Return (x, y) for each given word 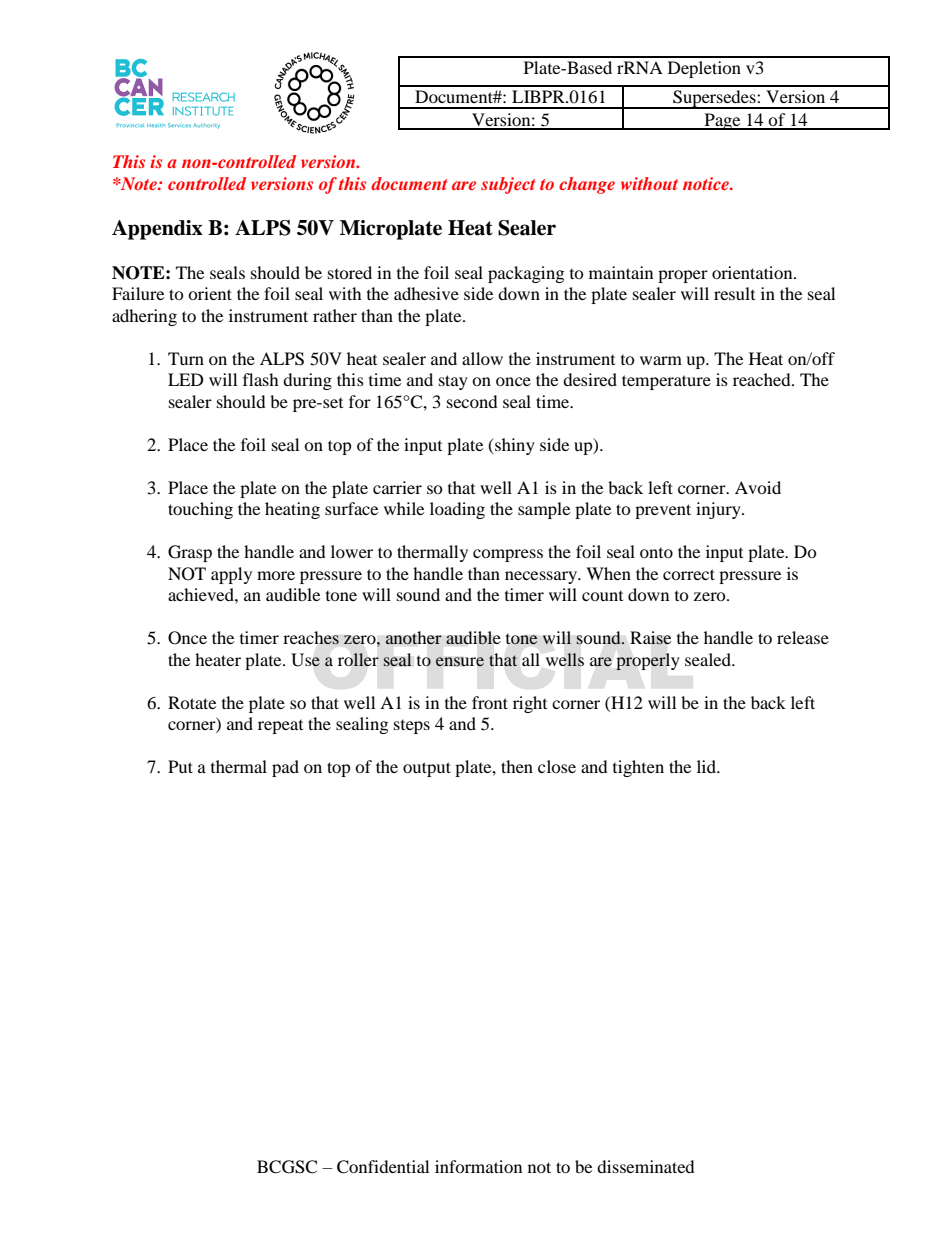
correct (689, 574)
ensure (459, 662)
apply (231, 575)
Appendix (157, 230)
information (478, 1166)
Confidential (383, 1167)
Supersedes (714, 99)
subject (508, 185)
